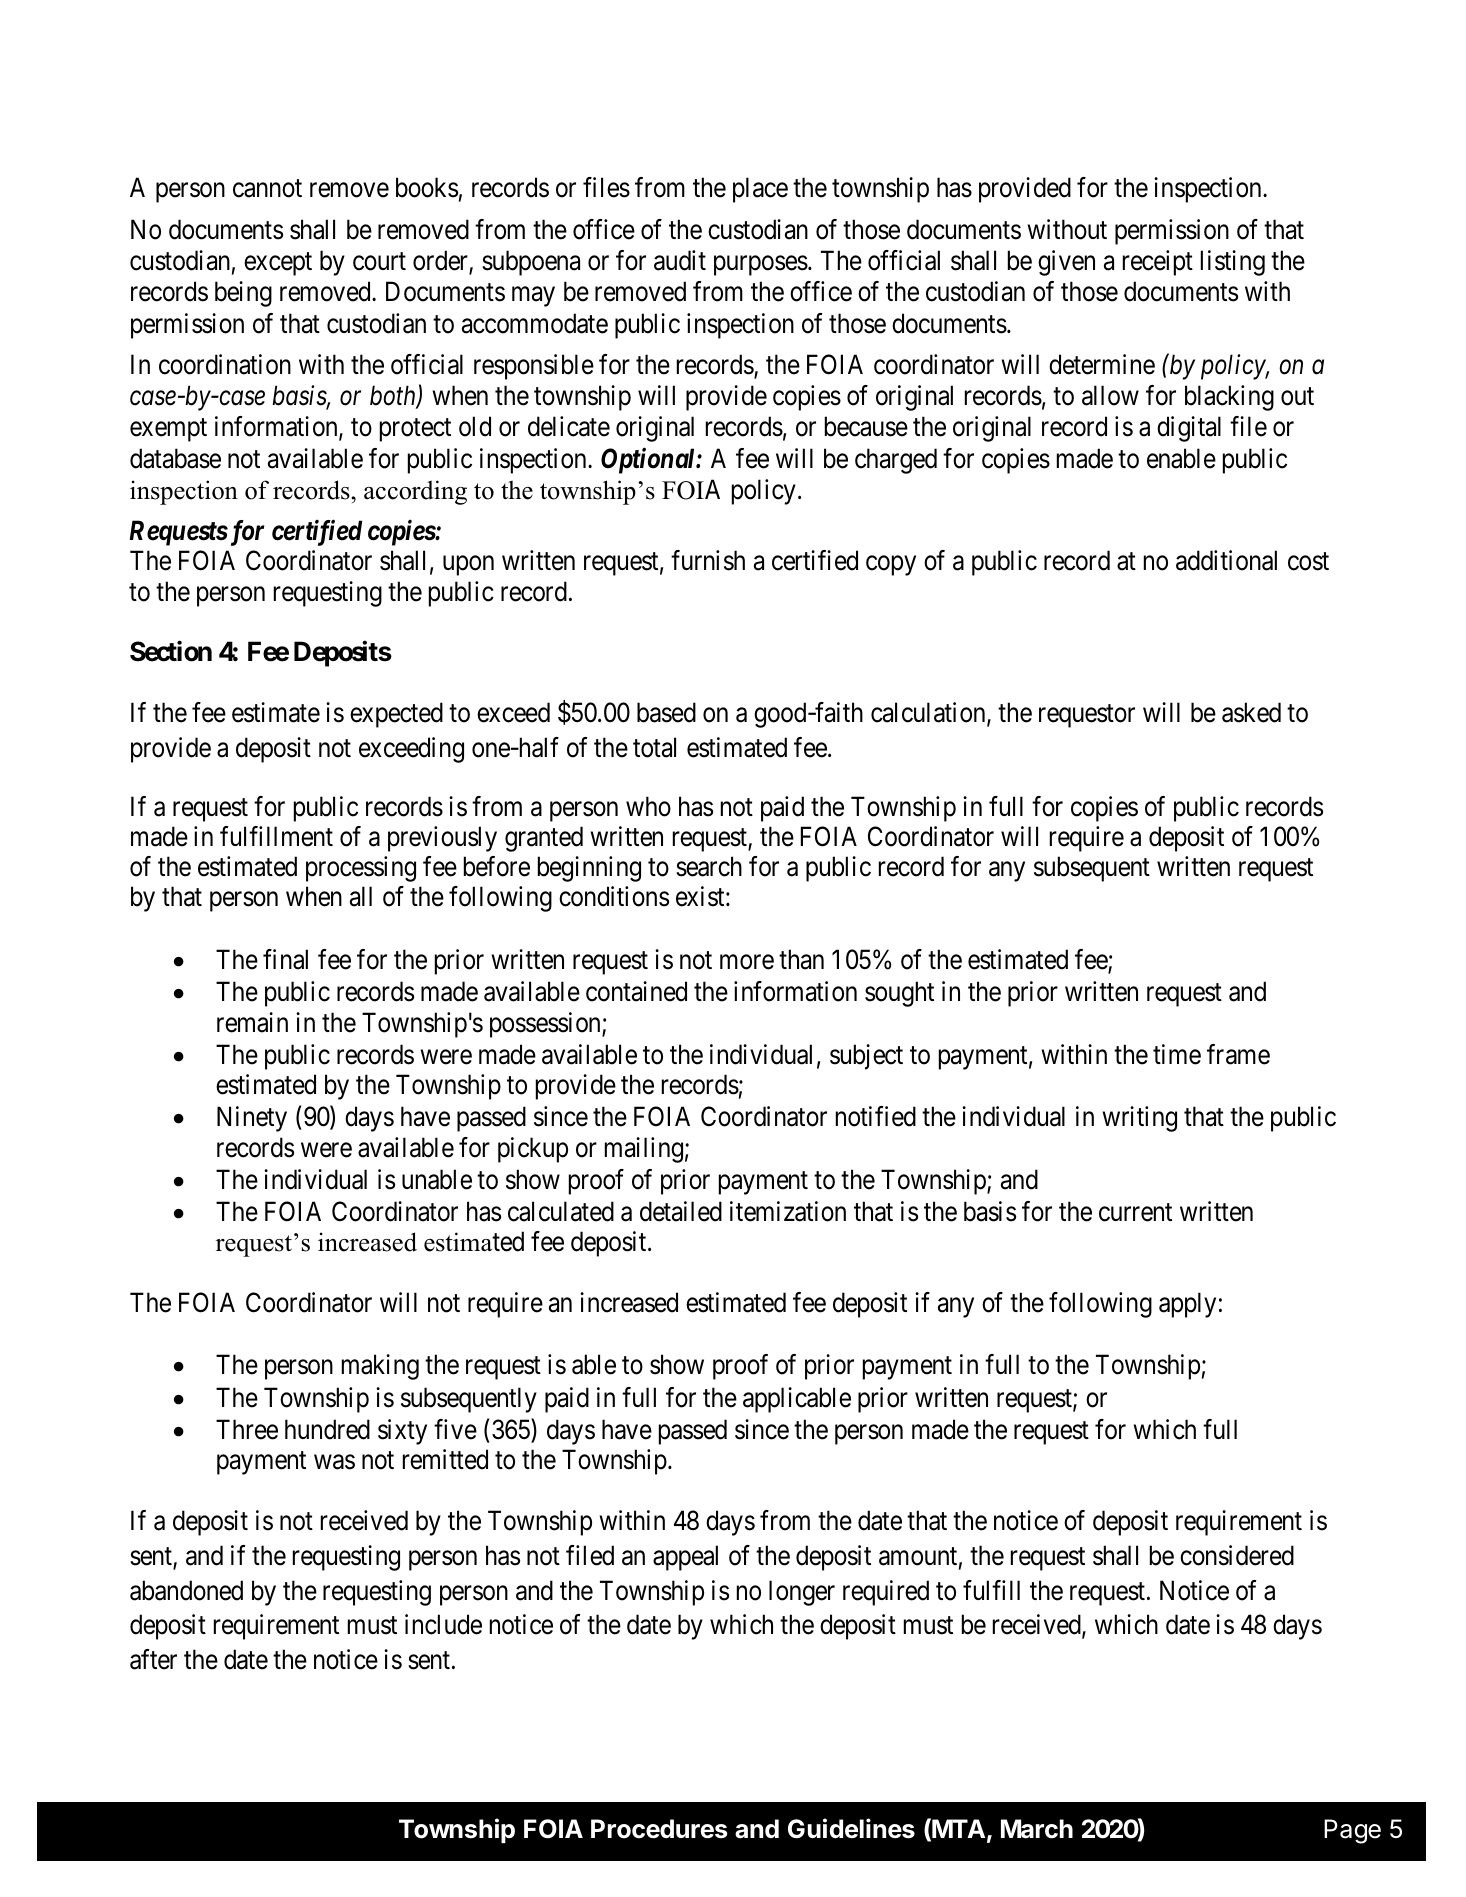 The height and width of the page is (1897, 1466). Describe the element at coordinates (761, 266) in the page. I see `purposes` at that location.
